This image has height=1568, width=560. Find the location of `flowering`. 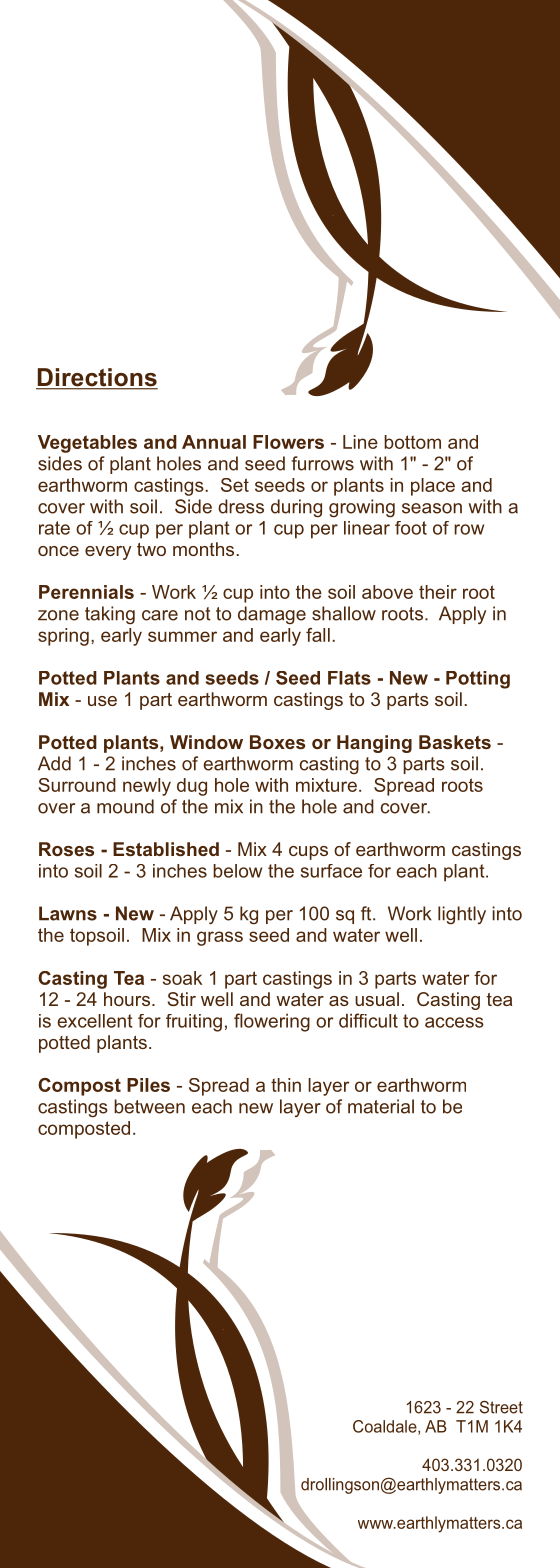

flowering is located at coordinates (272, 1022).
